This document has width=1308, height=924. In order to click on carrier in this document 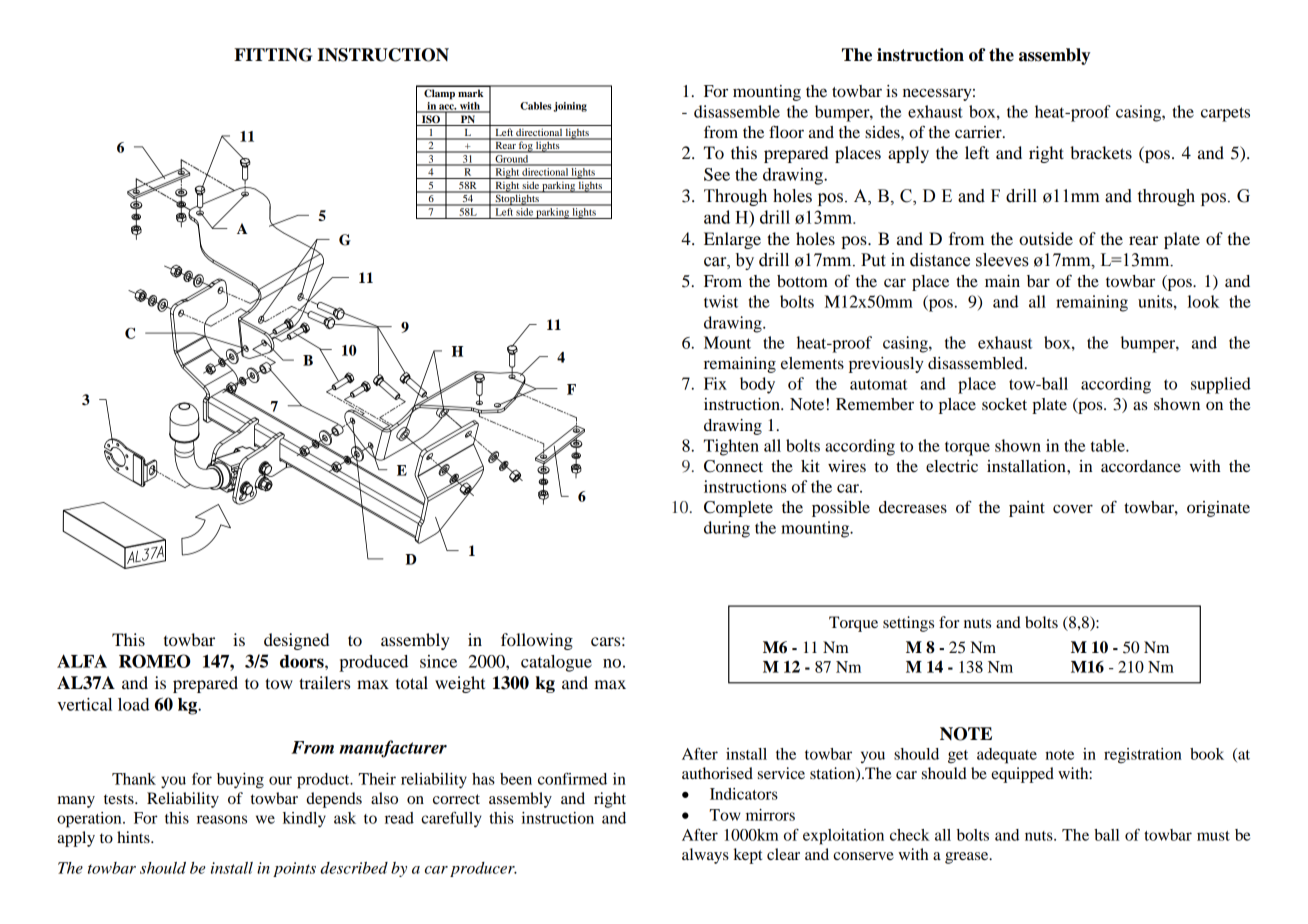, I will do `click(979, 132)`.
